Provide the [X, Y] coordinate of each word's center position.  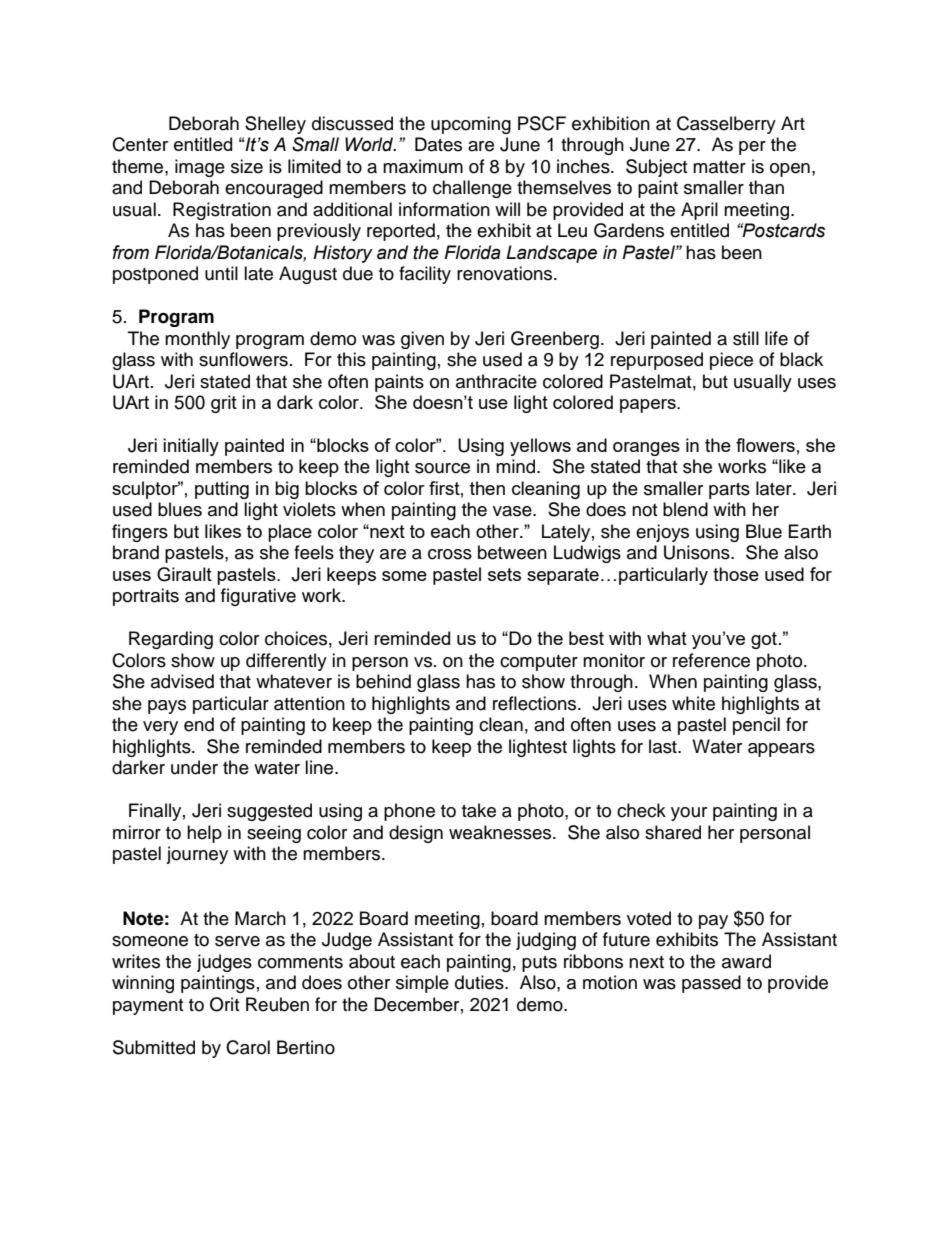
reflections [536, 703]
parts [729, 491]
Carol [248, 1047]
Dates [438, 144]
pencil [756, 726]
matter [719, 167]
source [442, 468]
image [200, 168]
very [160, 728]
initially [191, 447]
